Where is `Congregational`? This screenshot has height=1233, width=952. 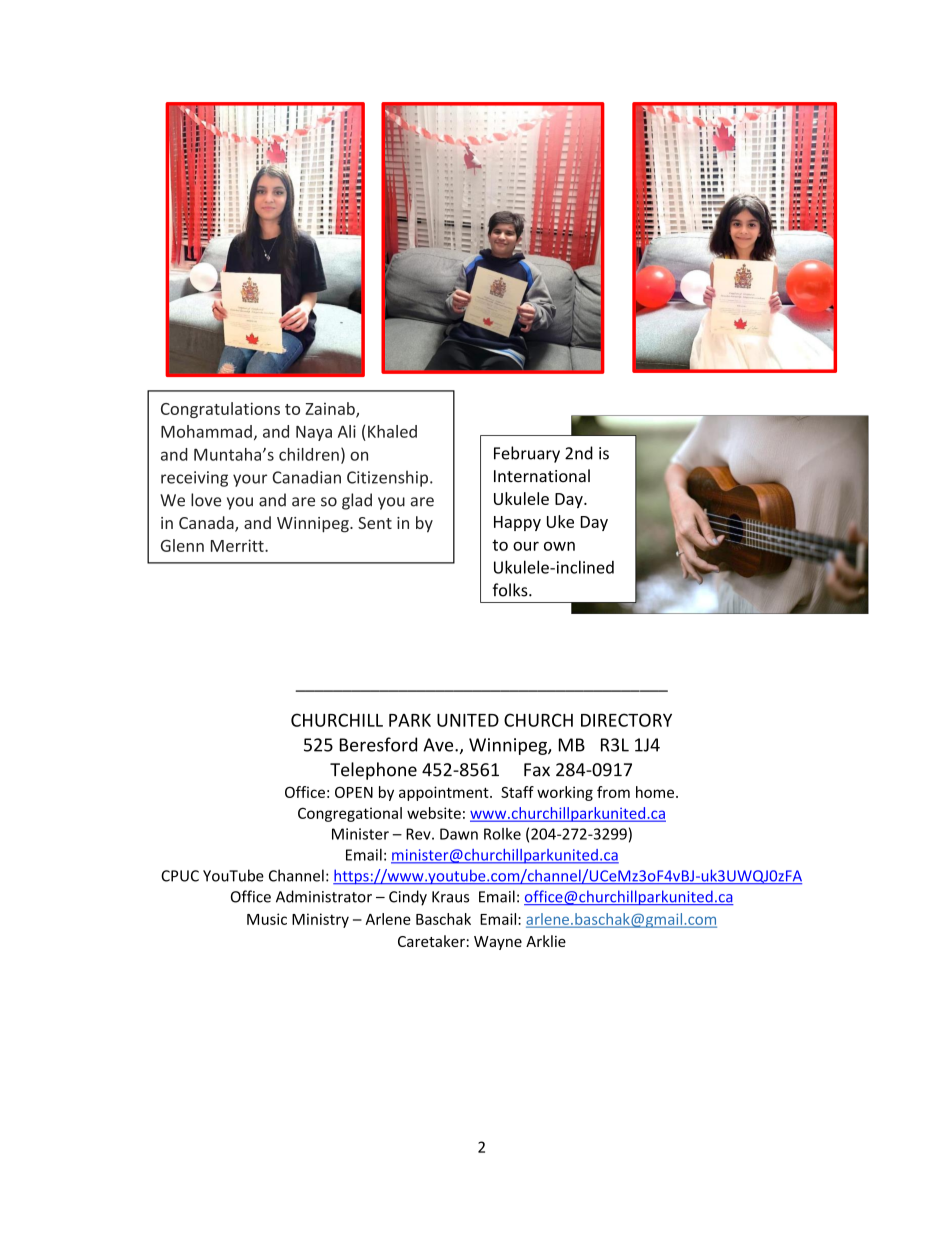 Congregational is located at coordinates (350, 814).
